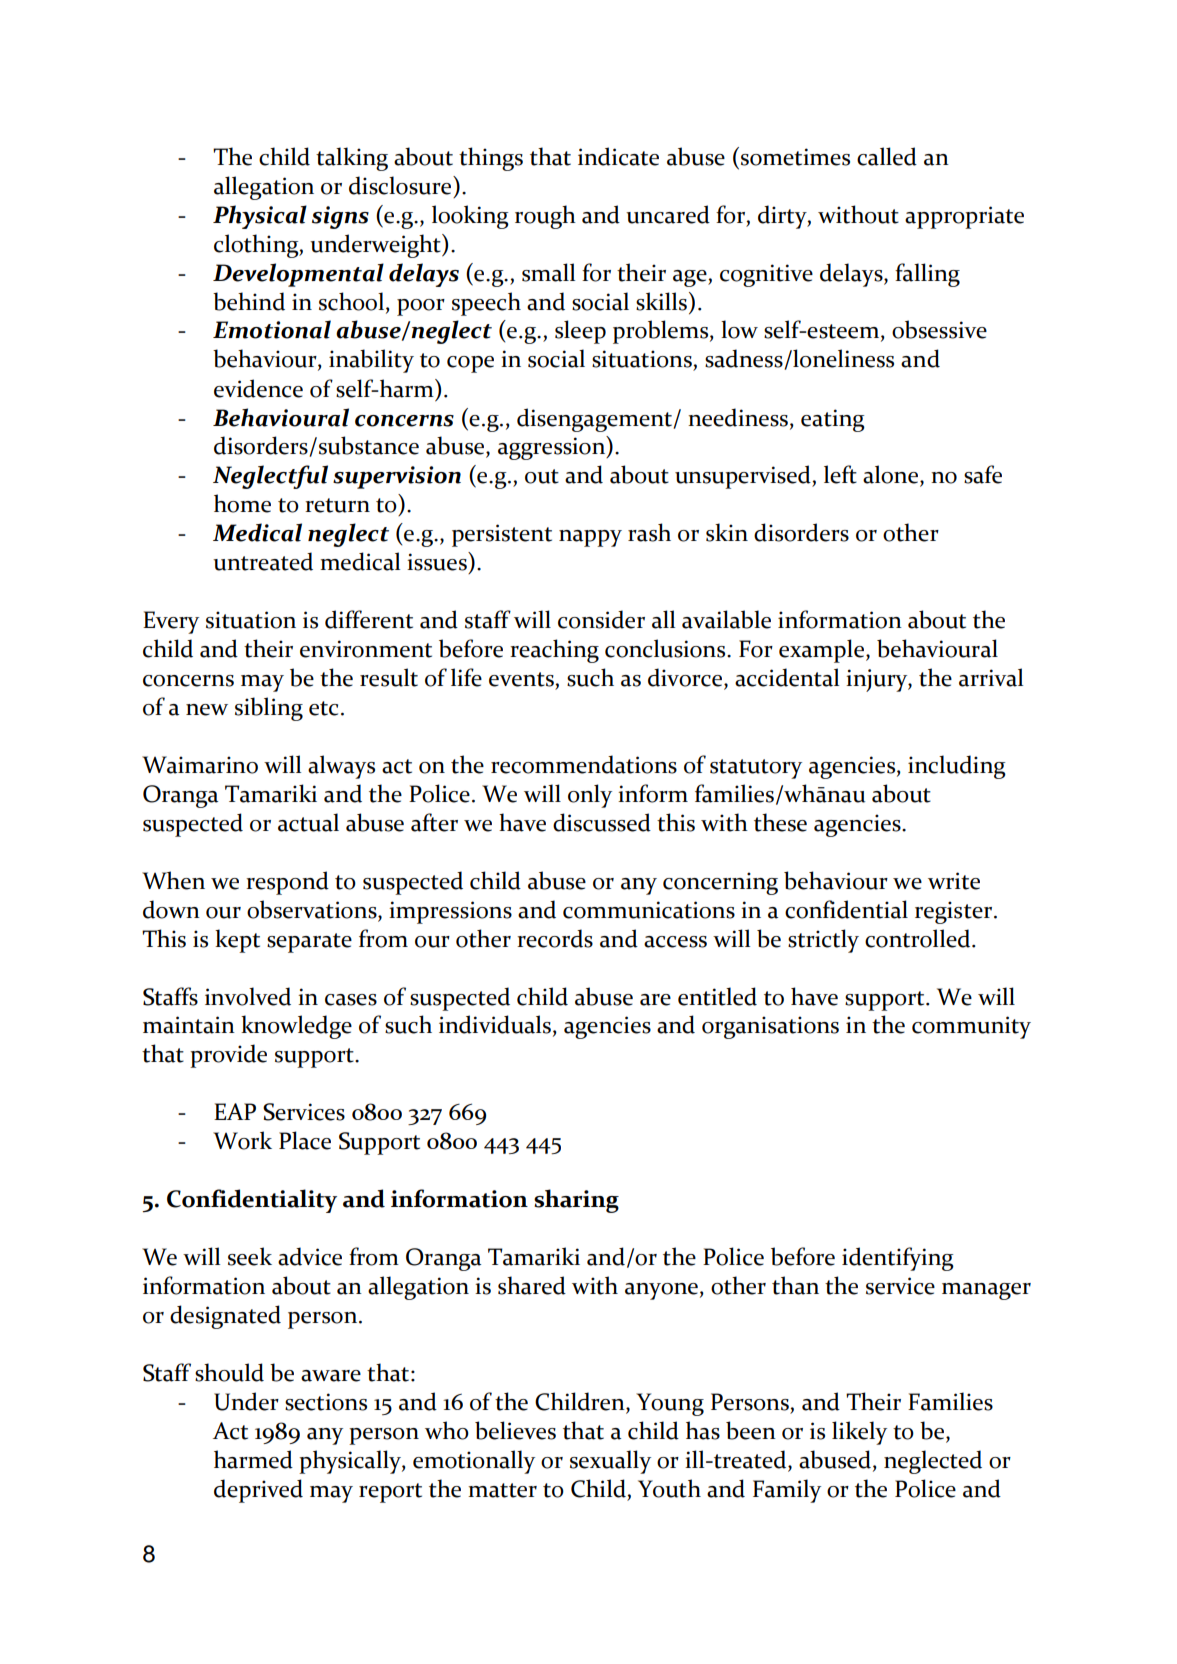  I want to click on write, so click(954, 881).
